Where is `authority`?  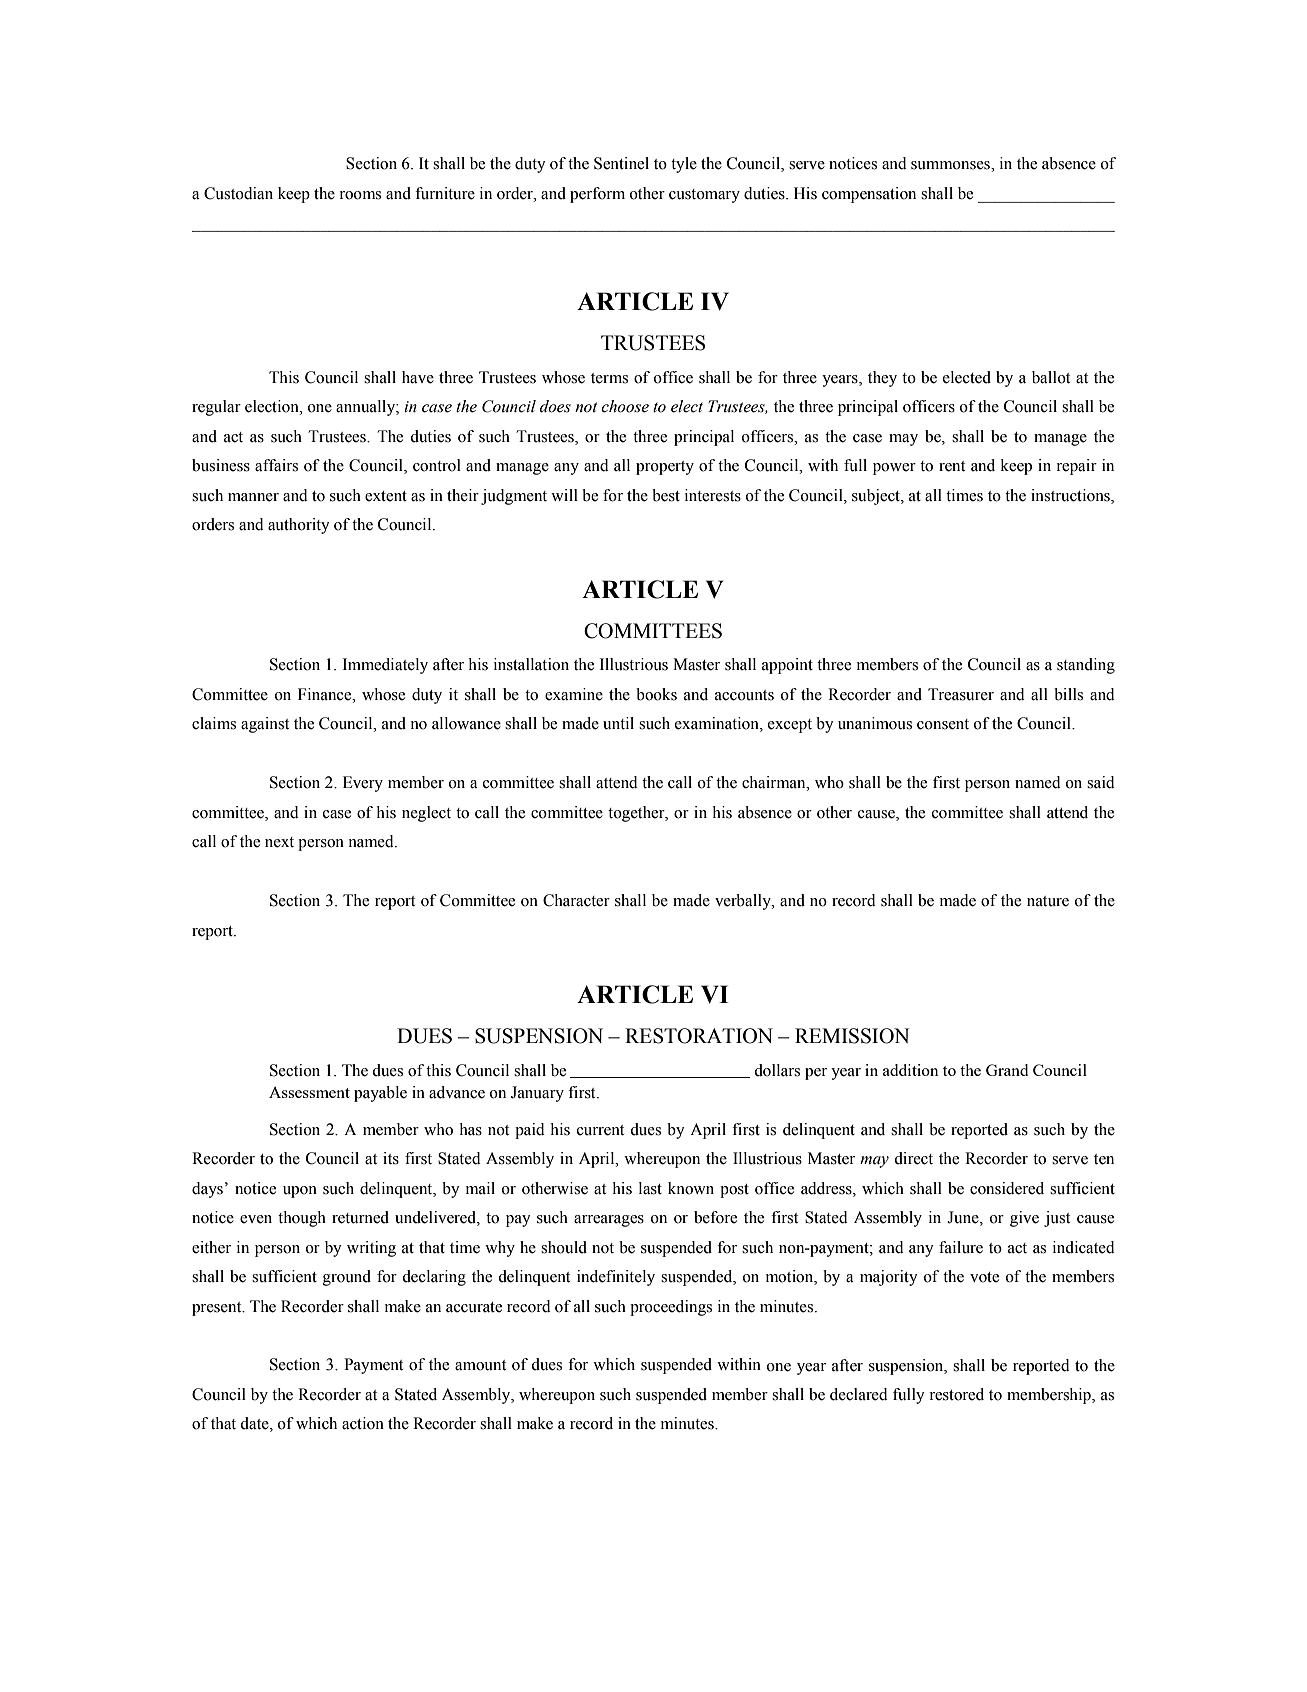 authority is located at coordinates (298, 526).
